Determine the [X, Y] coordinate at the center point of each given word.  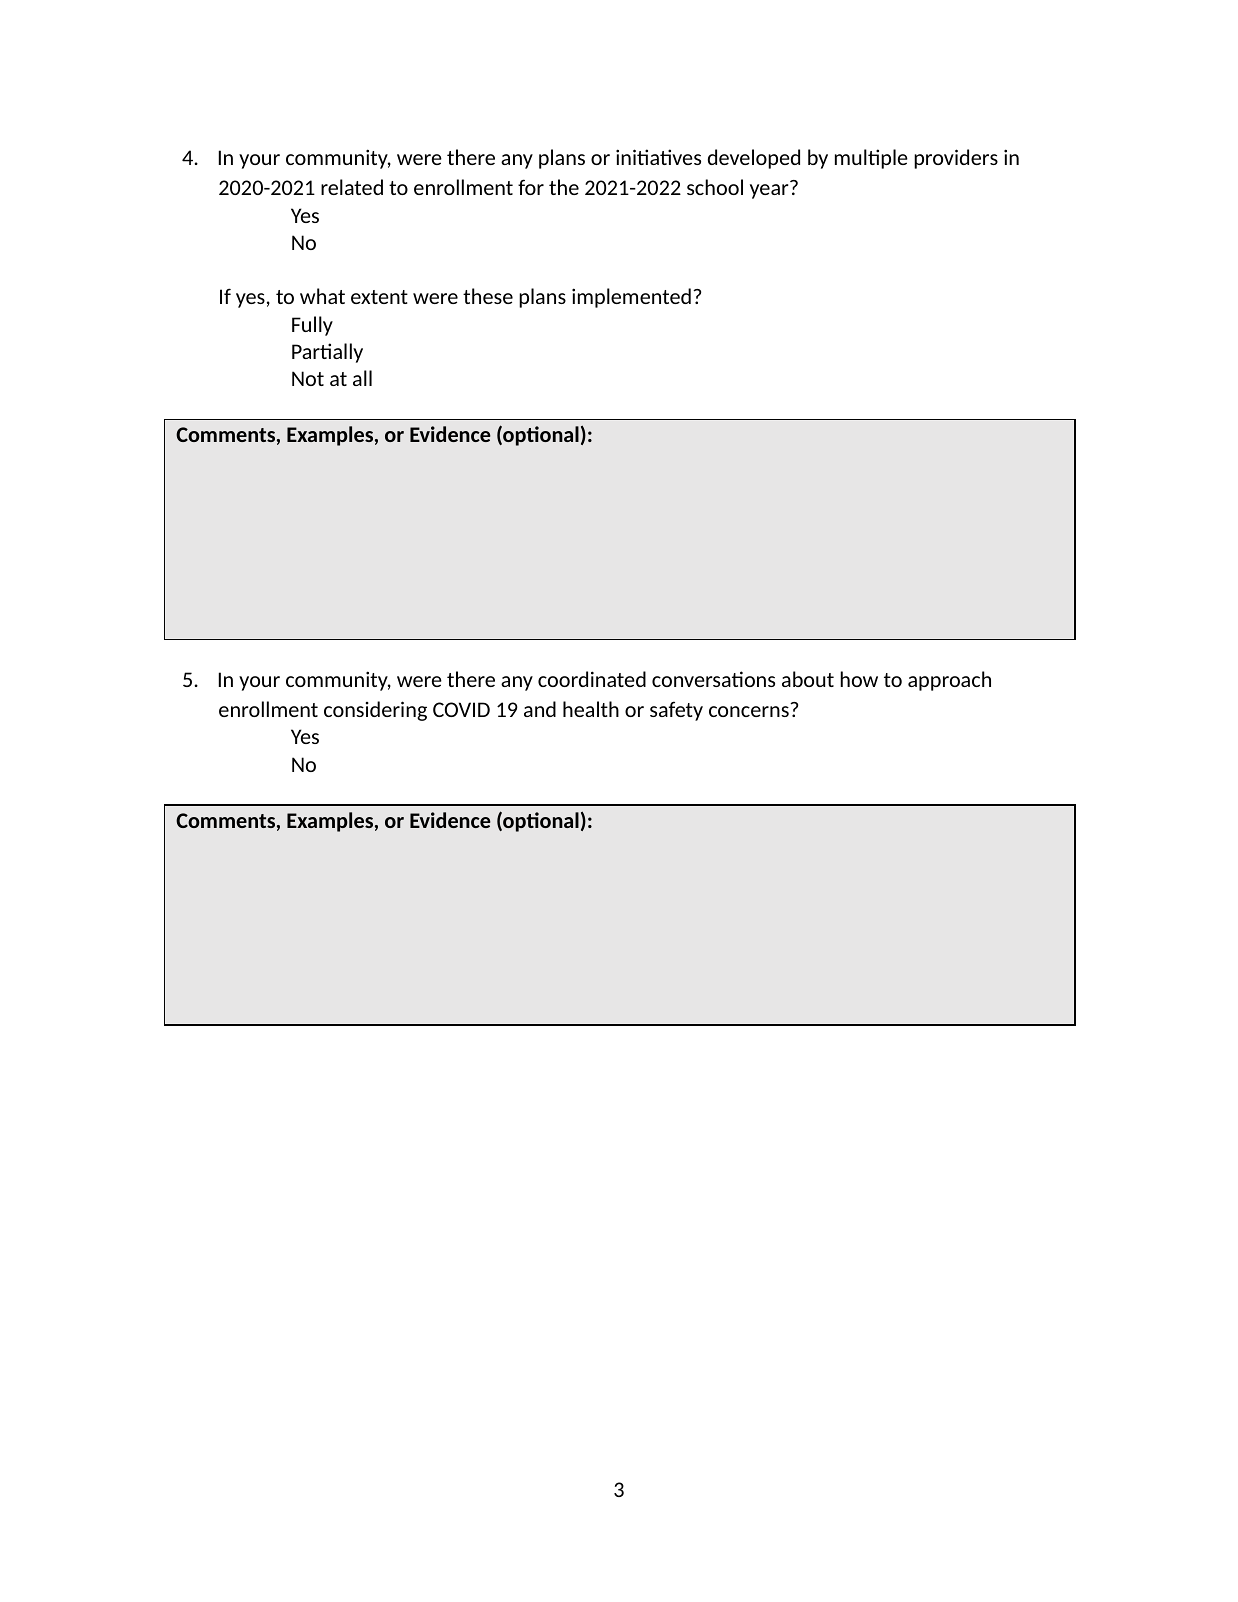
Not [308, 378]
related [352, 187]
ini [627, 157]
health [591, 709]
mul [852, 157]
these [488, 296]
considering [375, 711]
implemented [631, 298]
